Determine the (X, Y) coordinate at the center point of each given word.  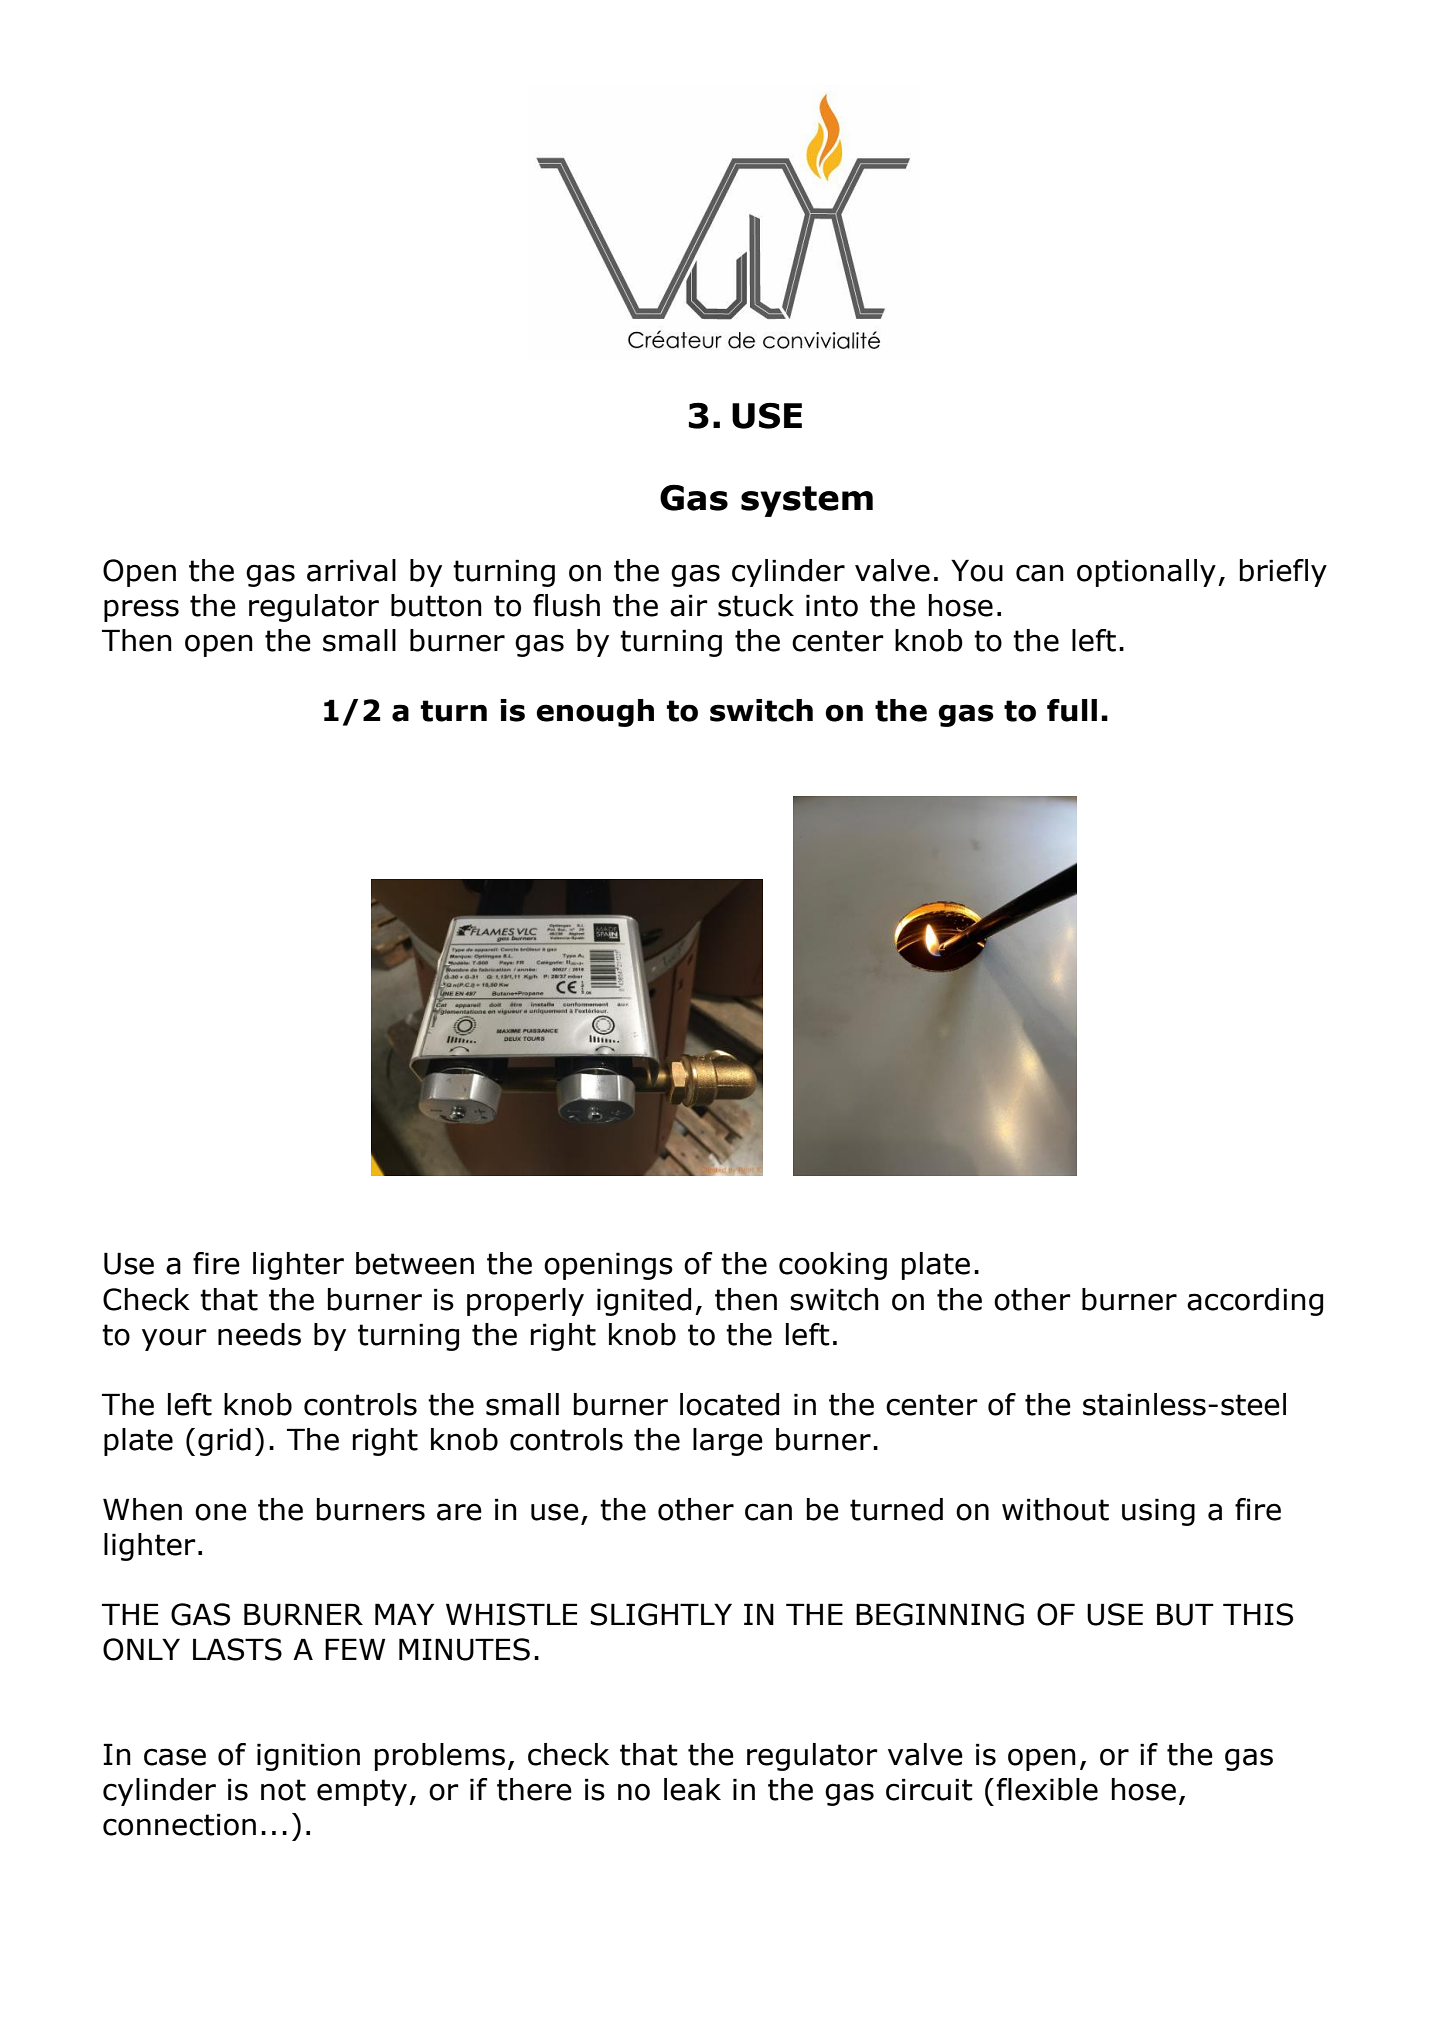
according (1255, 1302)
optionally (1146, 573)
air (689, 605)
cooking (833, 1266)
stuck (756, 605)
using (1158, 1512)
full (1072, 710)
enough (595, 713)
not (283, 1790)
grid (224, 1442)
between (415, 1263)
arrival (351, 570)
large (728, 1442)
